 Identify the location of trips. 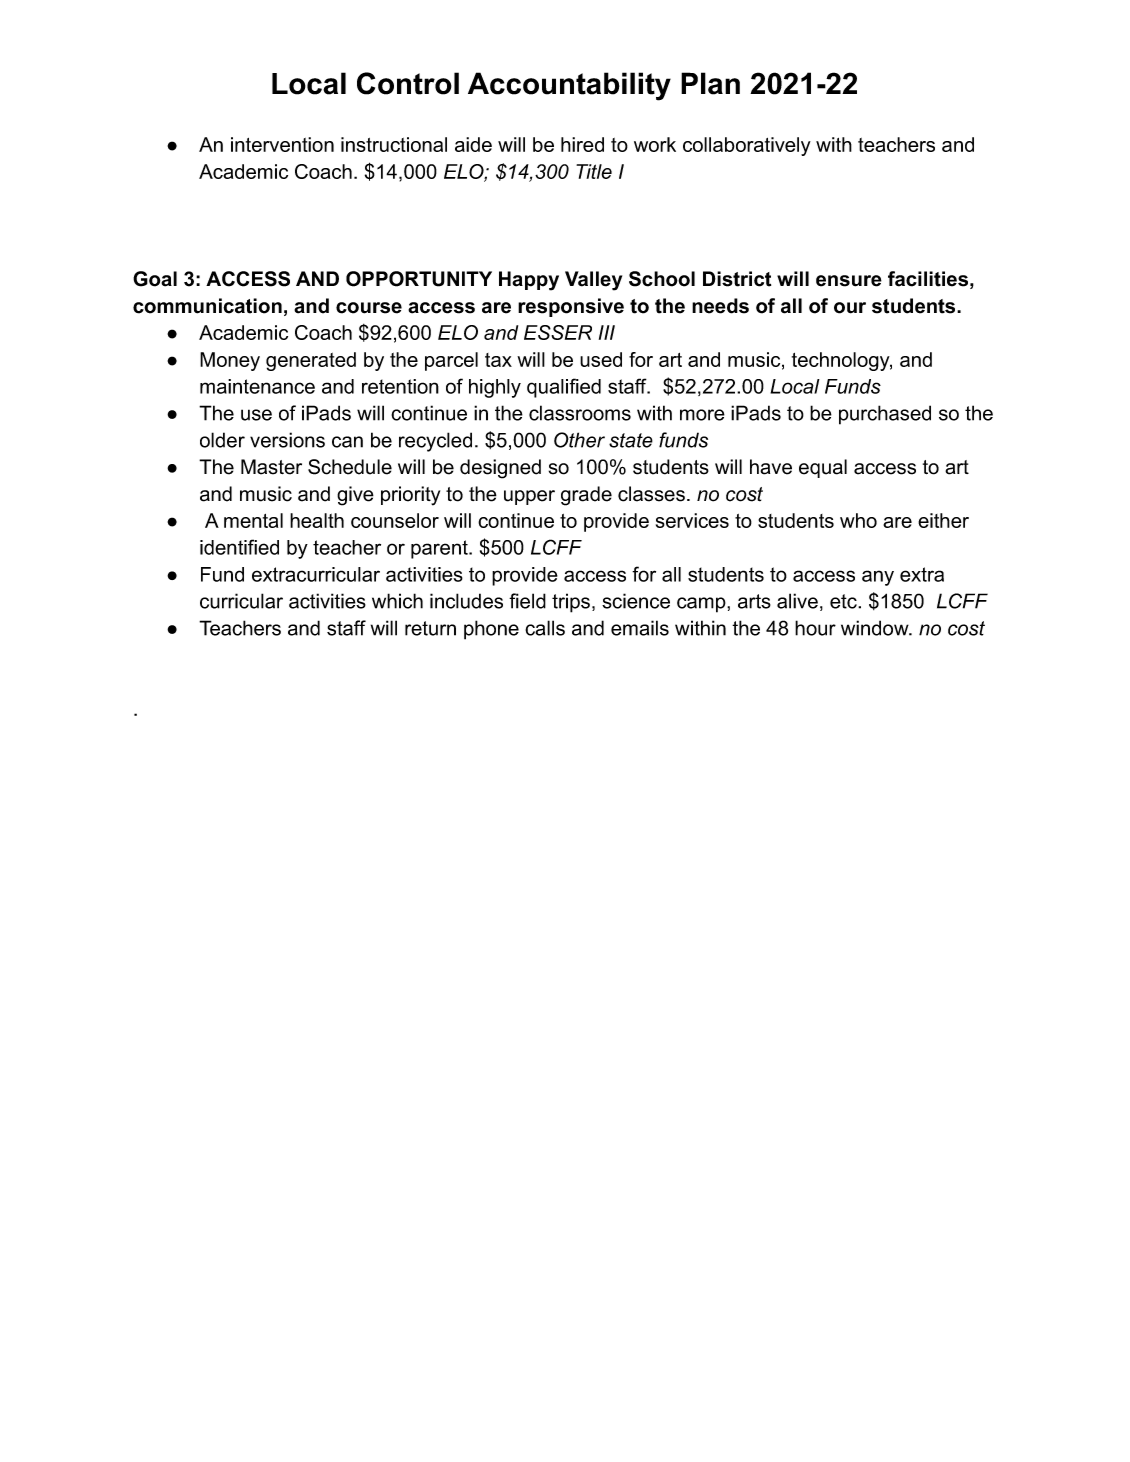
(571, 603).
